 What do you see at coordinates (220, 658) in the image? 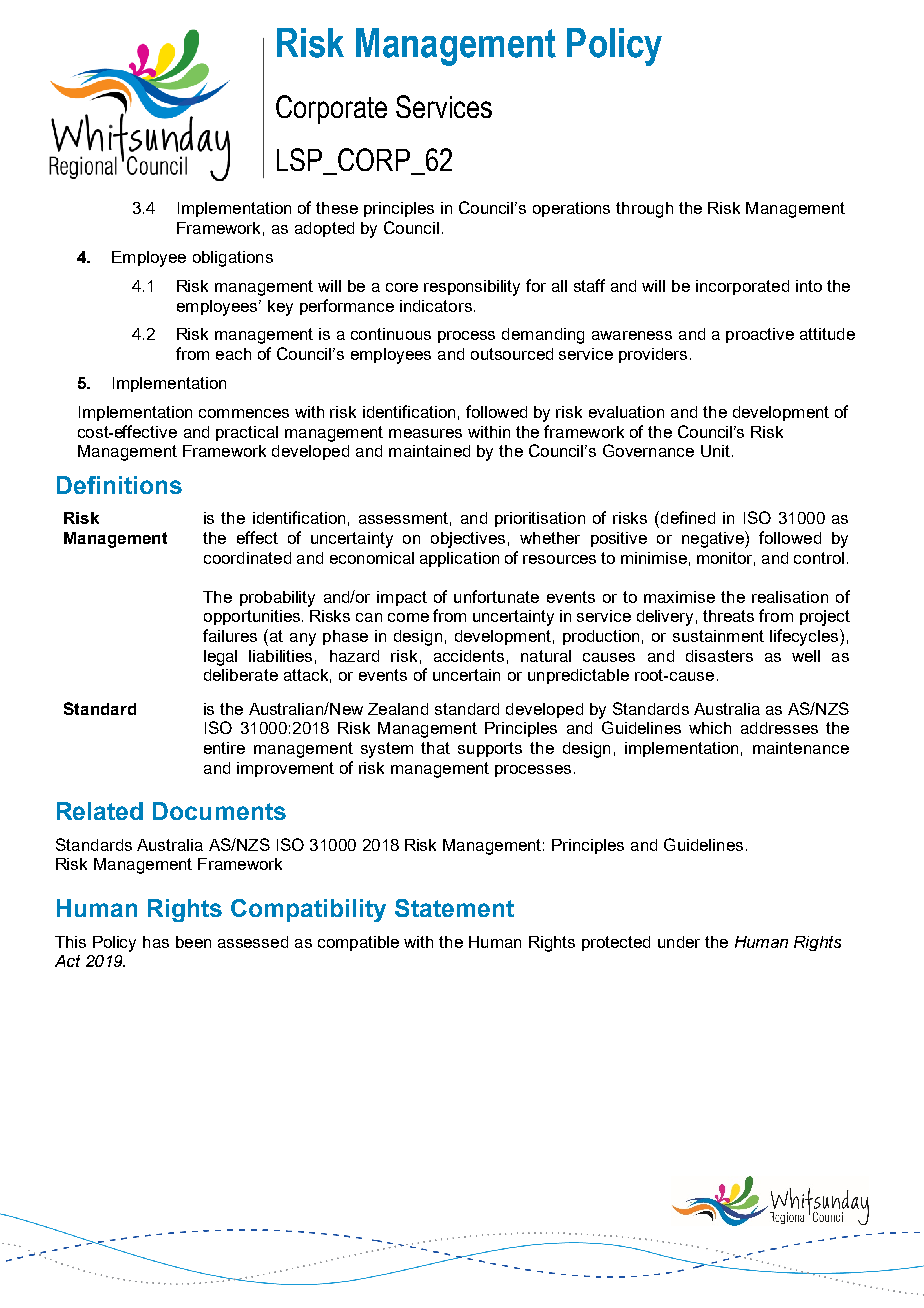
I see `legal` at bounding box center [220, 658].
